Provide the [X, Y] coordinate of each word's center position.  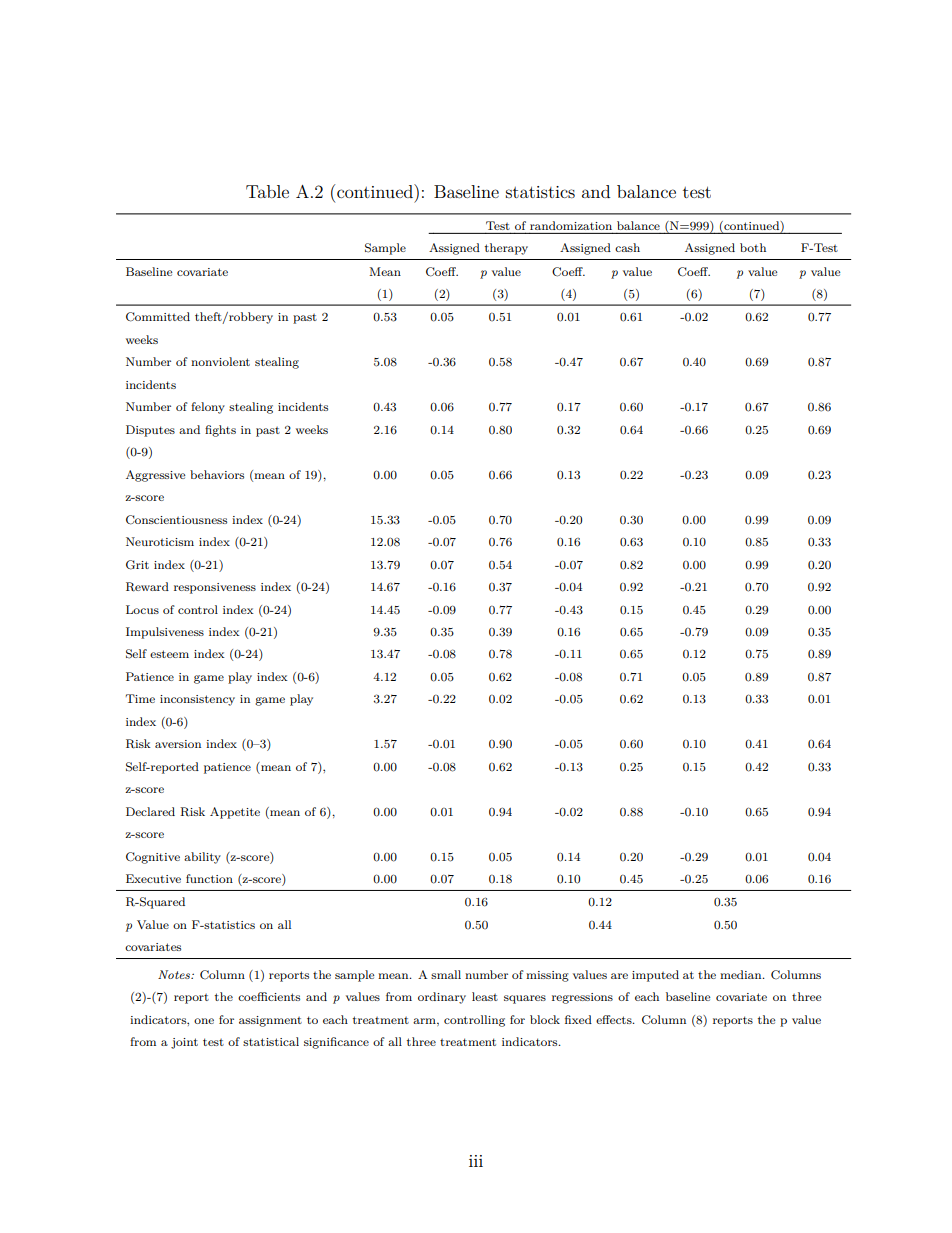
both [753, 247]
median [742, 974]
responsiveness [215, 588]
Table [267, 191]
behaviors [217, 474]
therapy [506, 249]
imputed [655, 976]
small [446, 974]
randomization [571, 227]
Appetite [235, 813]
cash [627, 247]
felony [208, 408]
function [209, 878]
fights [220, 431]
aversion [178, 744]
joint [184, 1043]
